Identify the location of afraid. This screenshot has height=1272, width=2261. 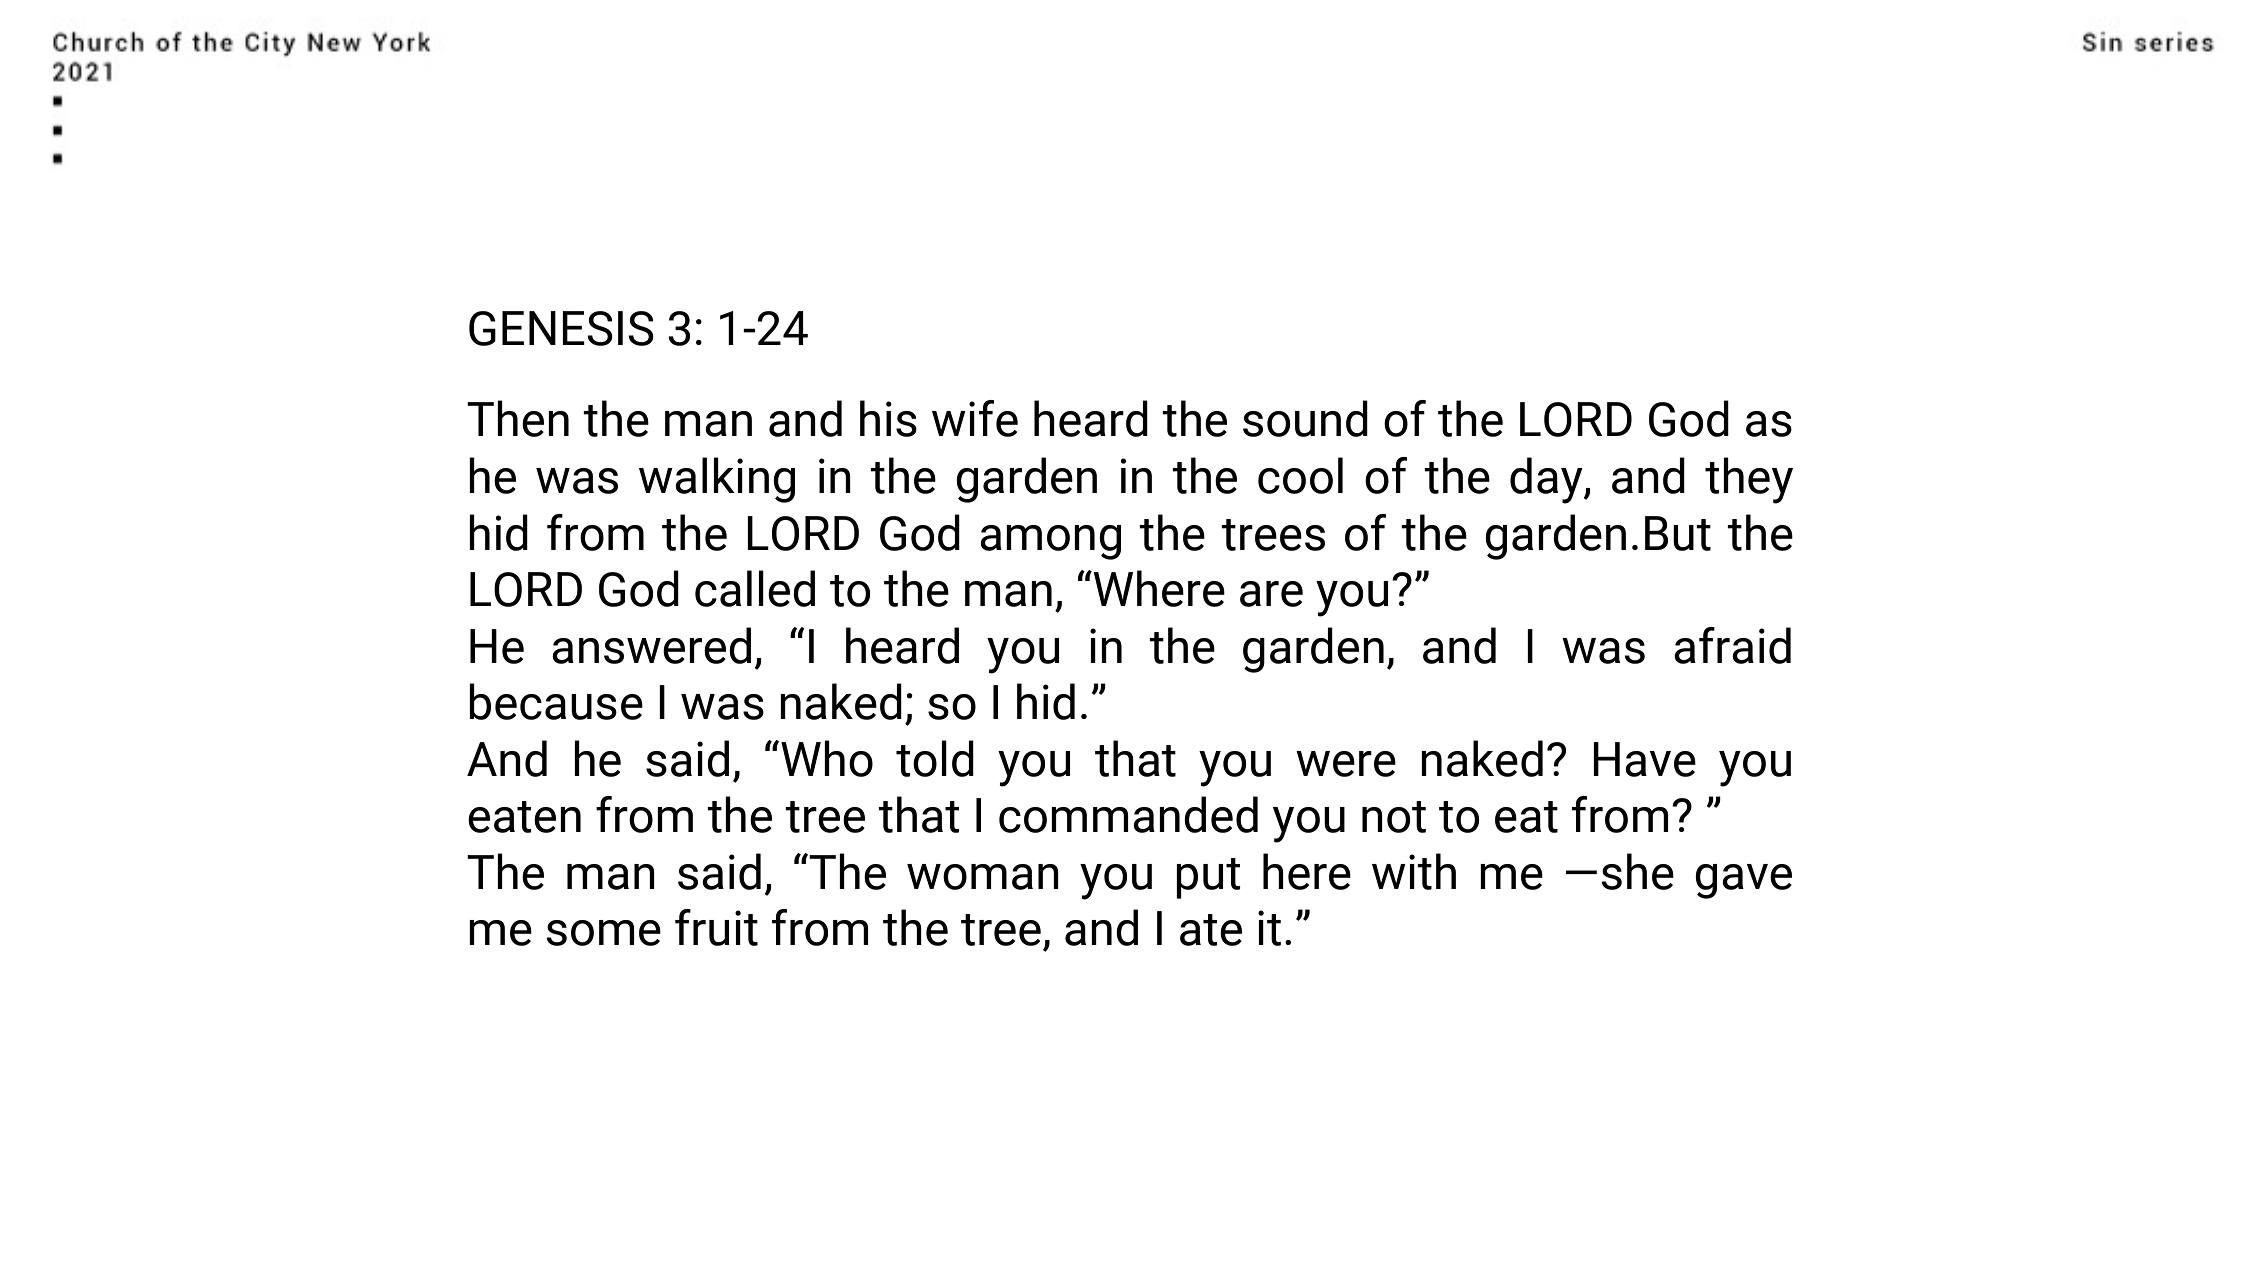
(1732, 645).
